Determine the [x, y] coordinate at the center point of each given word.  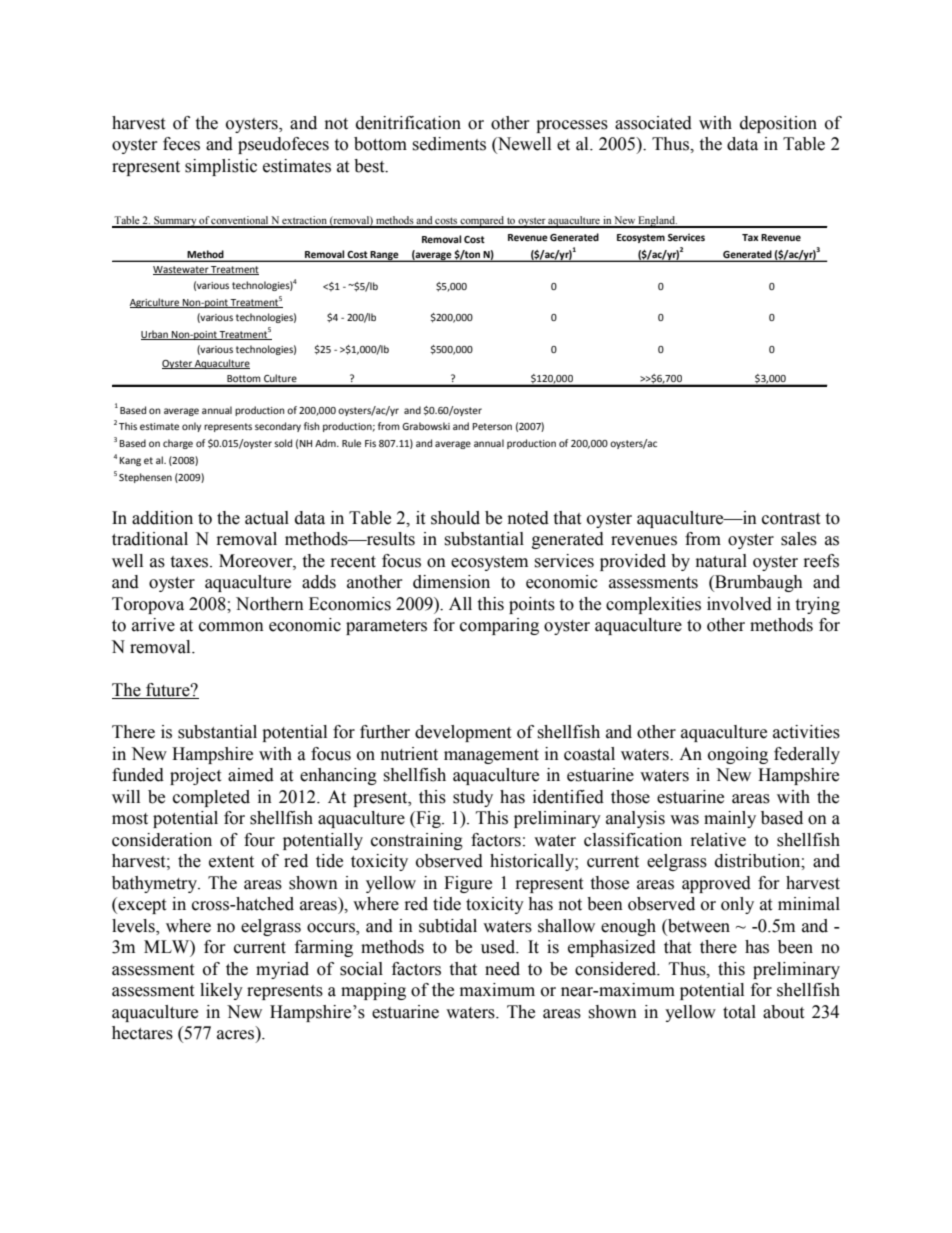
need [502, 969]
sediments [449, 144]
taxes [190, 562]
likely [221, 991]
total [739, 1012]
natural [721, 561]
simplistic [221, 167]
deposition [778, 124]
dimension [451, 582]
